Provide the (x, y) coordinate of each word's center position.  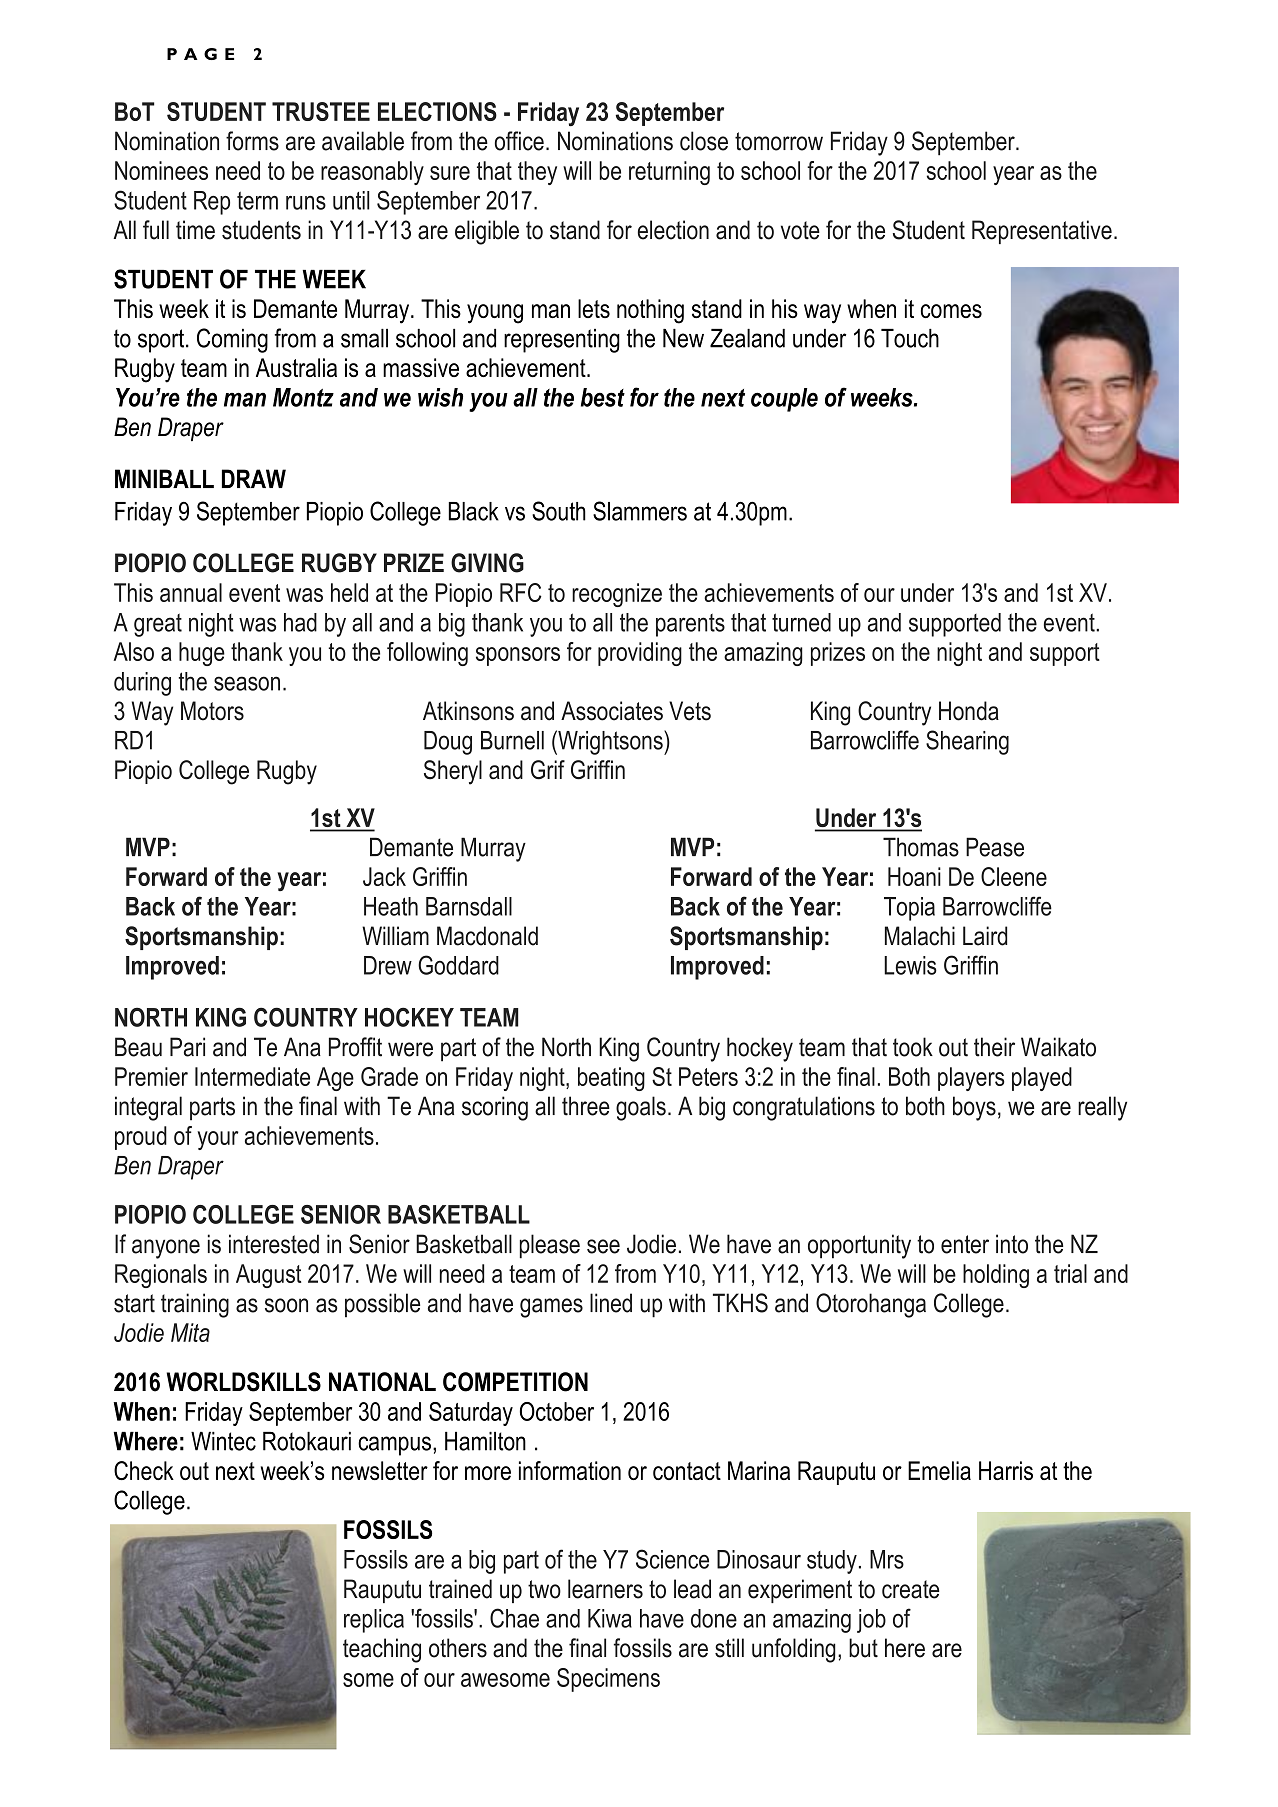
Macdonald (487, 936)
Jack (384, 876)
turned (801, 622)
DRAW (254, 478)
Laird (985, 936)
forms (252, 141)
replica (374, 1621)
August (268, 1276)
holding (996, 1276)
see (603, 1246)
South (559, 511)
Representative (1042, 232)
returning (669, 173)
